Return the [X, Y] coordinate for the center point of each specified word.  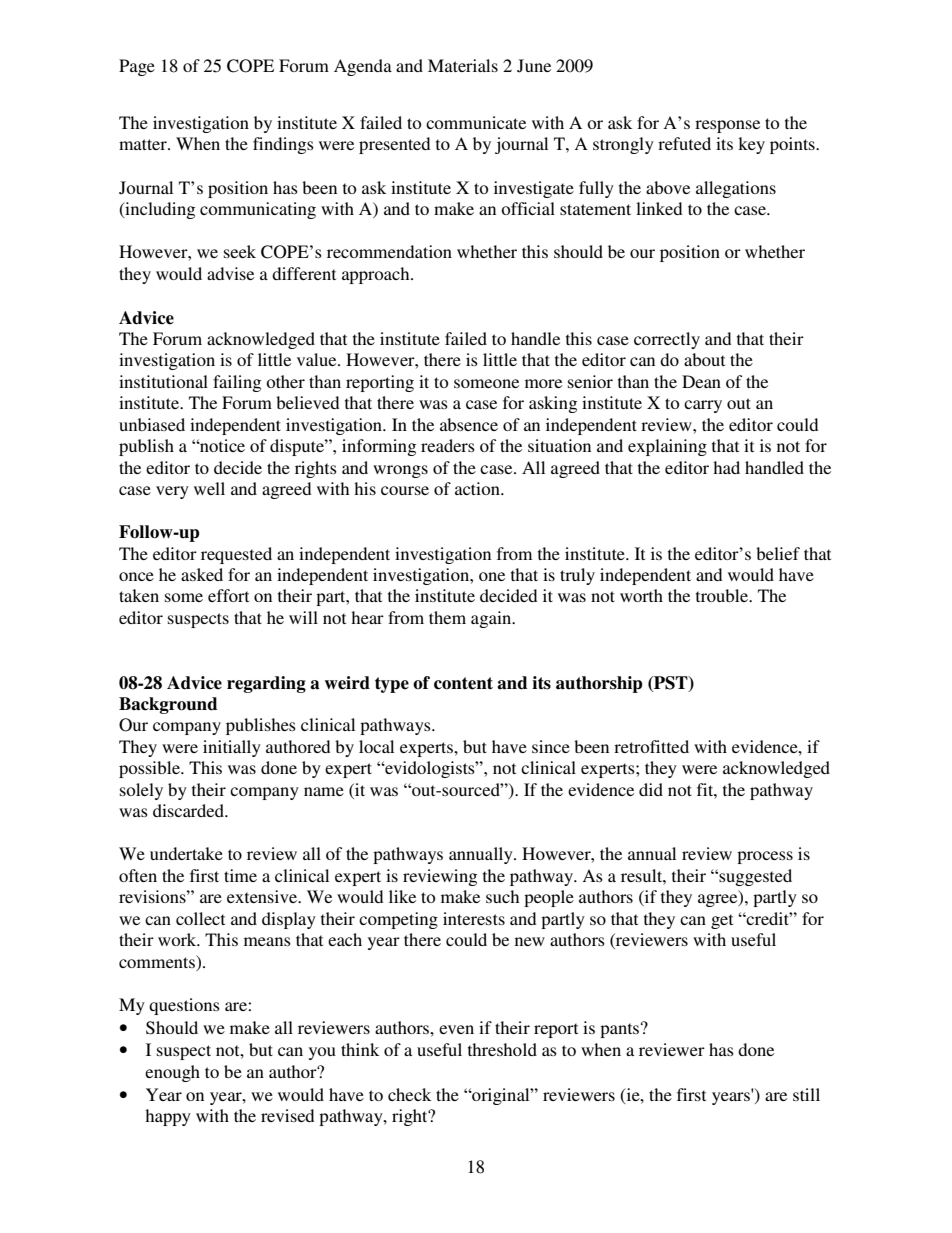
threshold [502, 1049]
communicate [476, 122]
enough [172, 1073]
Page [137, 67]
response [727, 126]
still [806, 1094]
